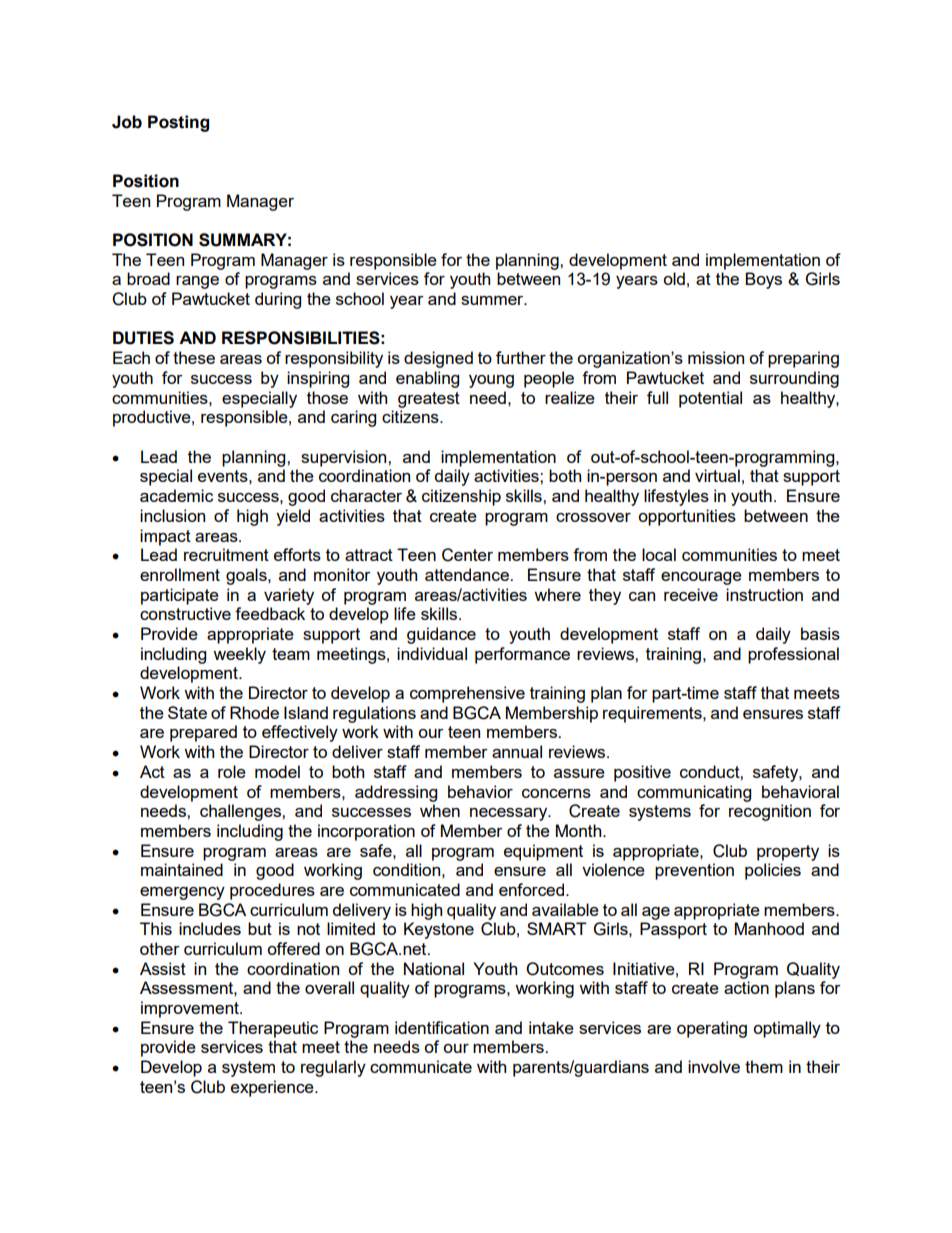  Describe the element at coordinates (178, 123) in the image. I see `Posting` at that location.
